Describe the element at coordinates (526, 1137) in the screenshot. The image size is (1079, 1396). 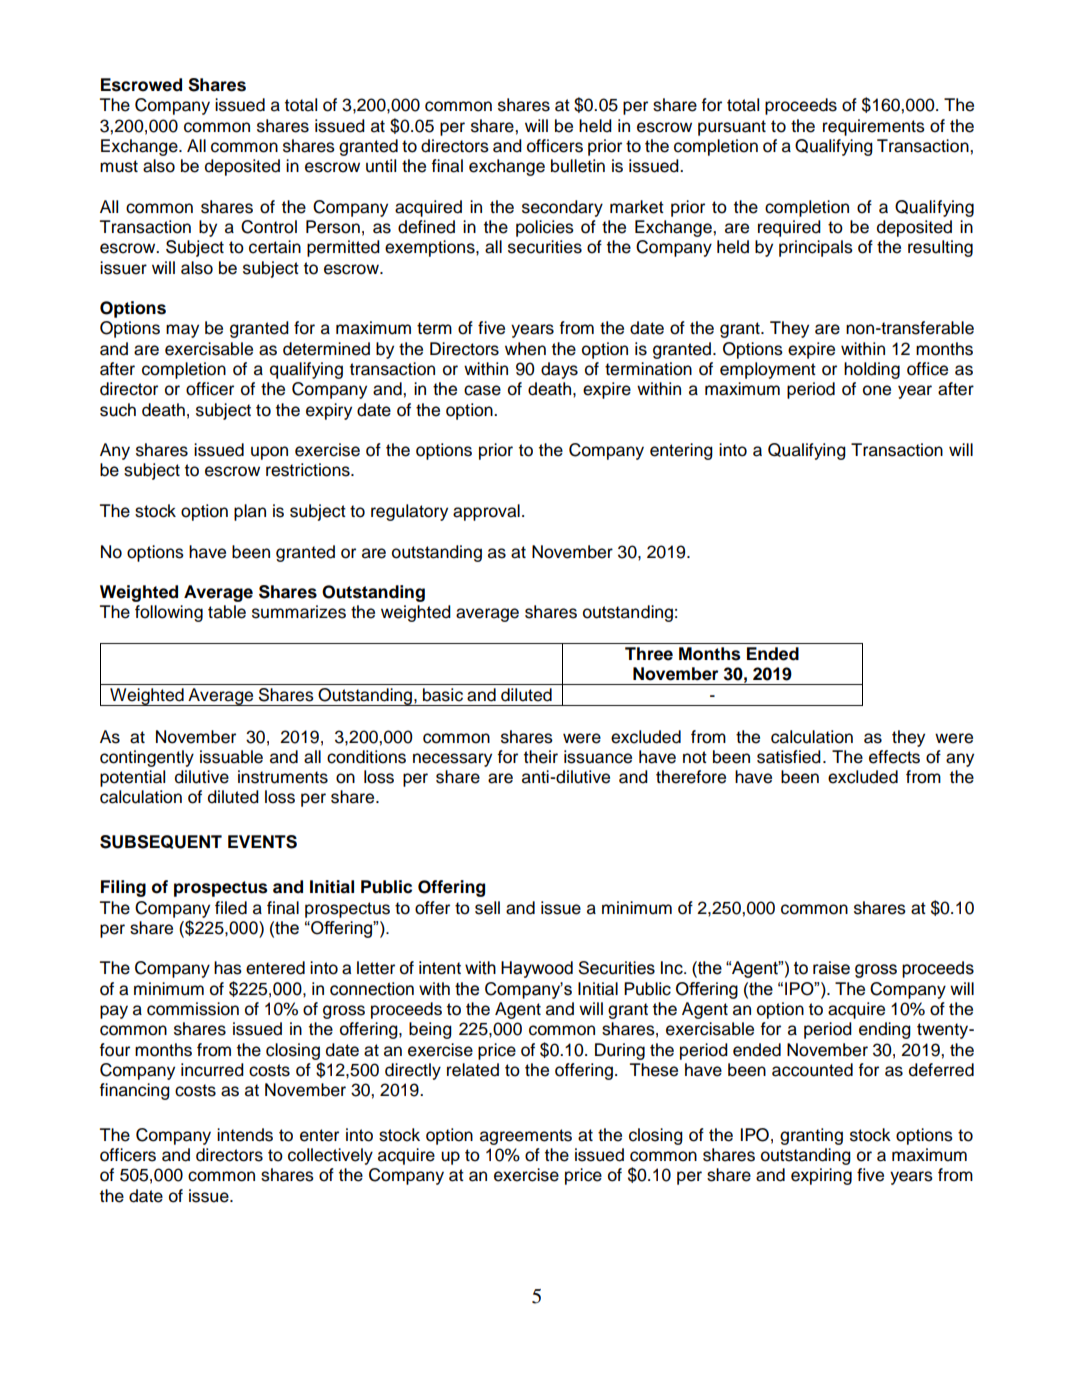
I see `agreements` at that location.
